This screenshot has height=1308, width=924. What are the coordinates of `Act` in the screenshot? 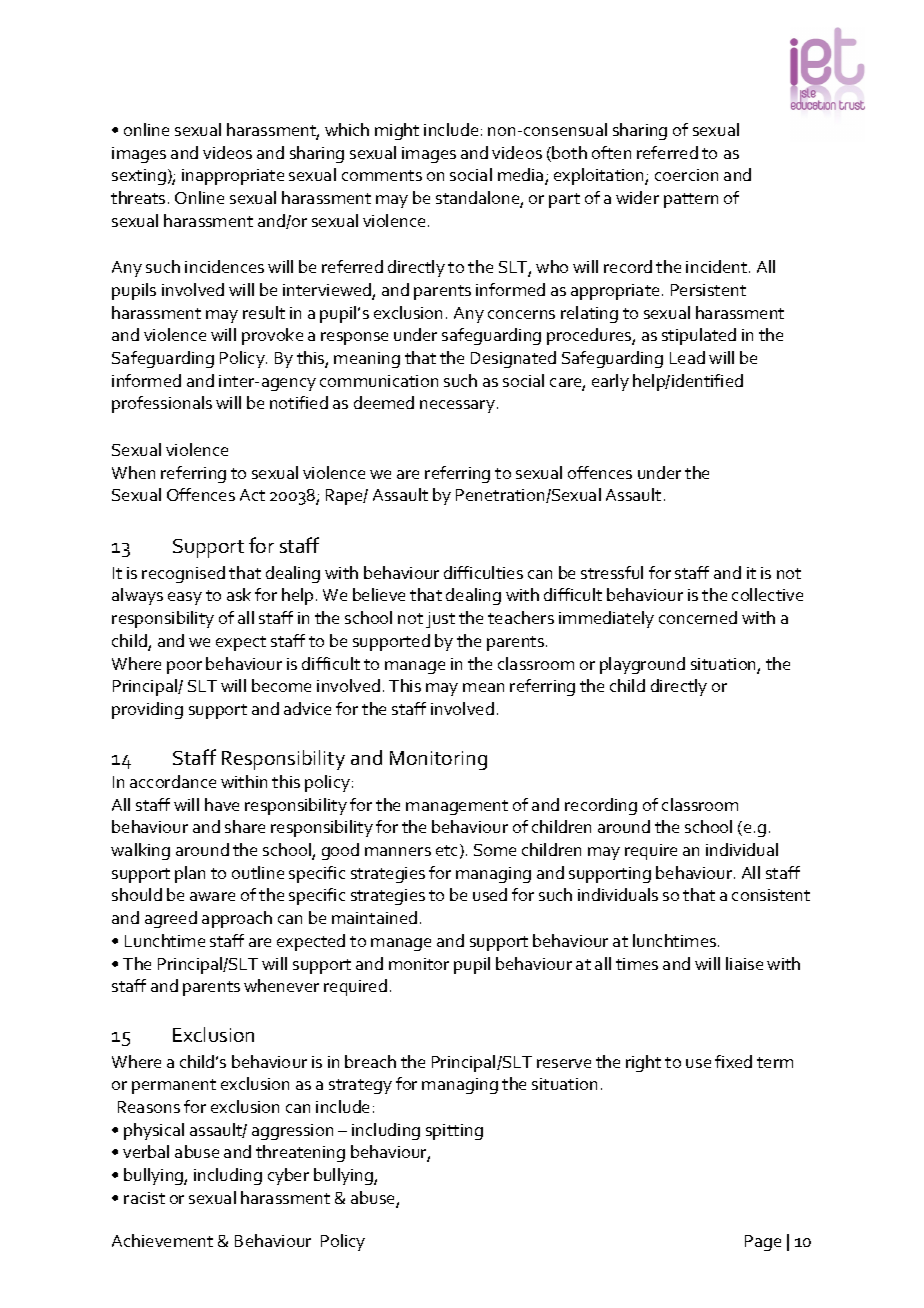 It's located at (252, 495).
